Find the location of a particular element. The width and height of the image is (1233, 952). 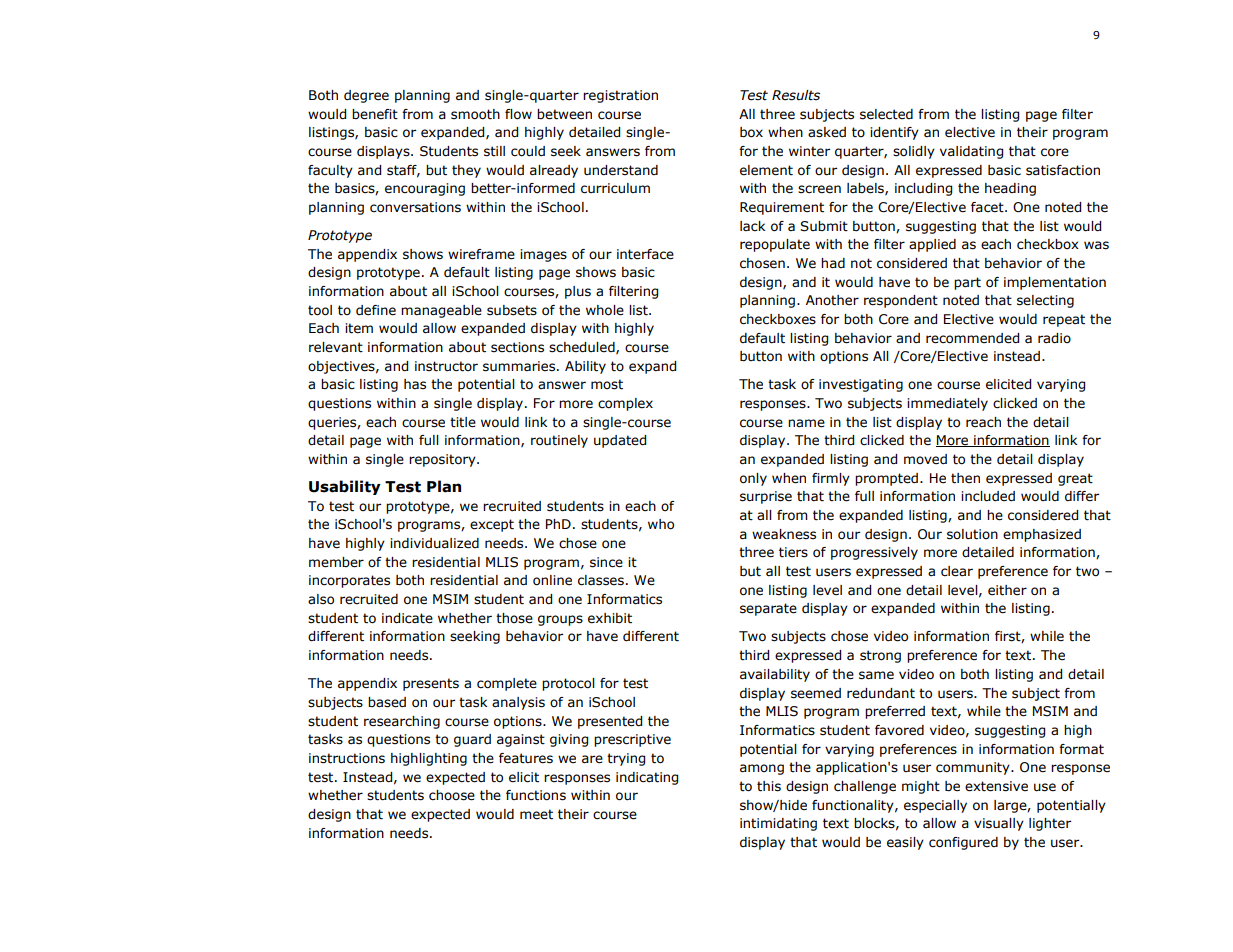

then is located at coordinates (965, 478).
